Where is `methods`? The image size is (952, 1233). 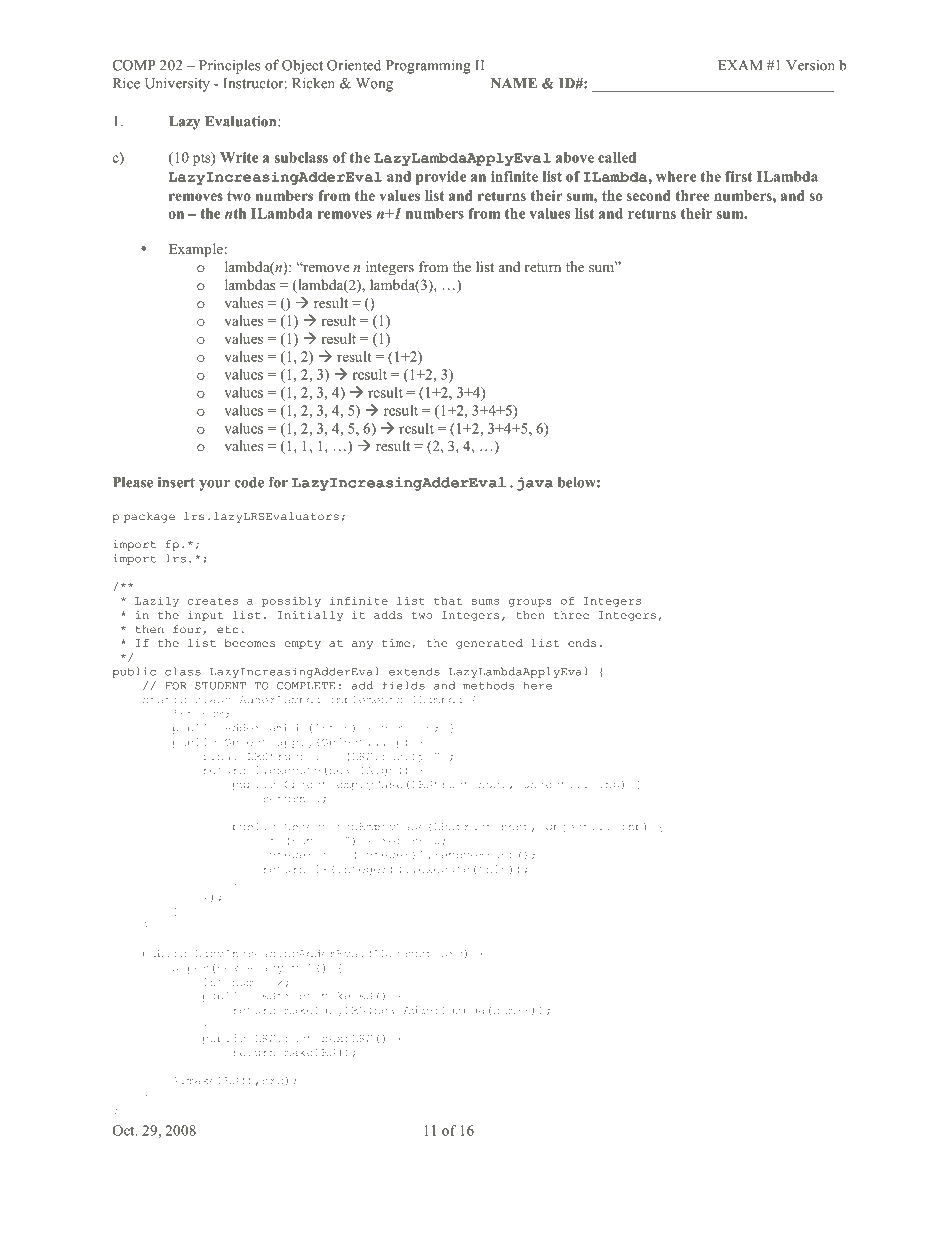 methods is located at coordinates (488, 685).
